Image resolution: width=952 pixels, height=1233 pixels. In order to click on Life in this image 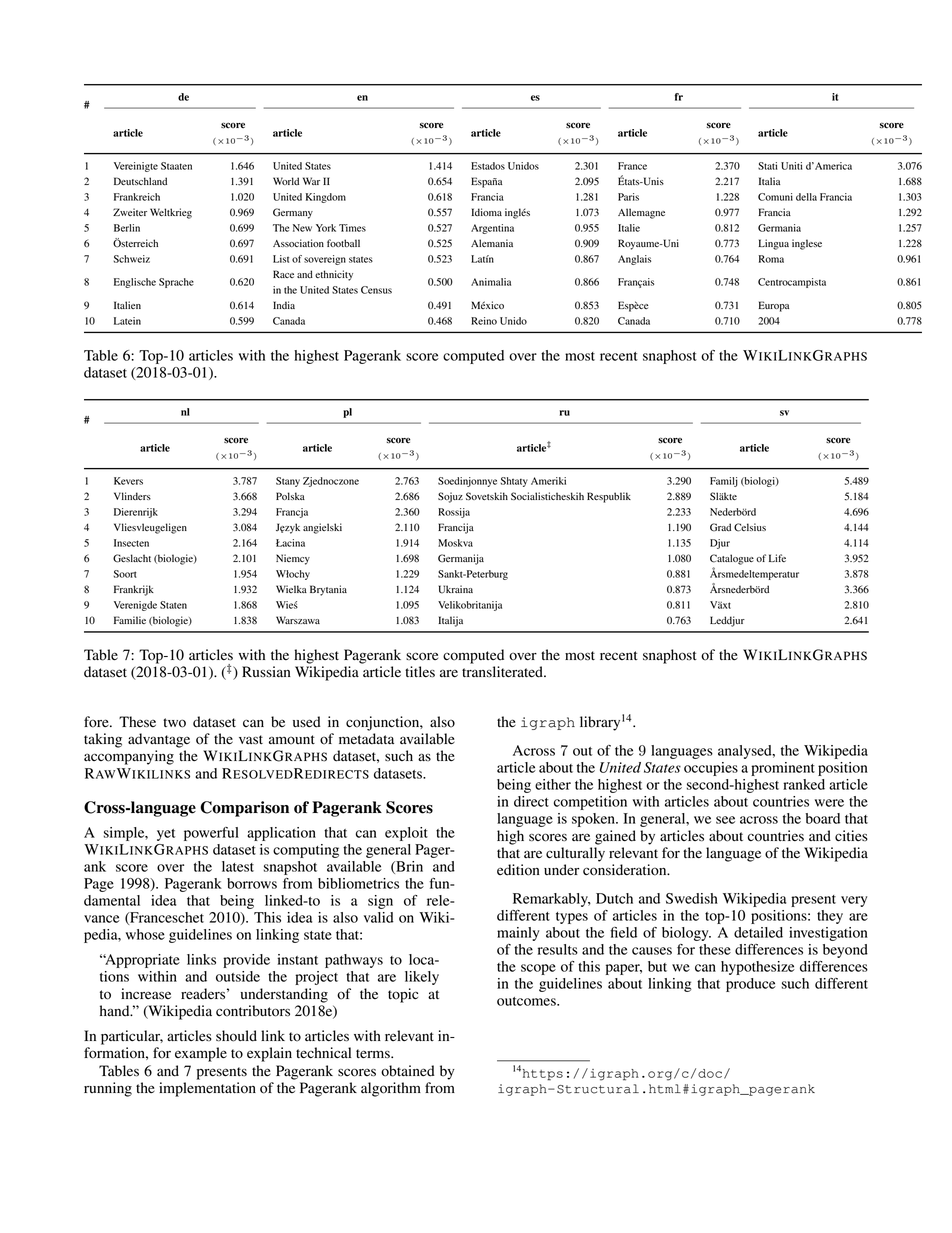, I will do `click(777, 558)`.
